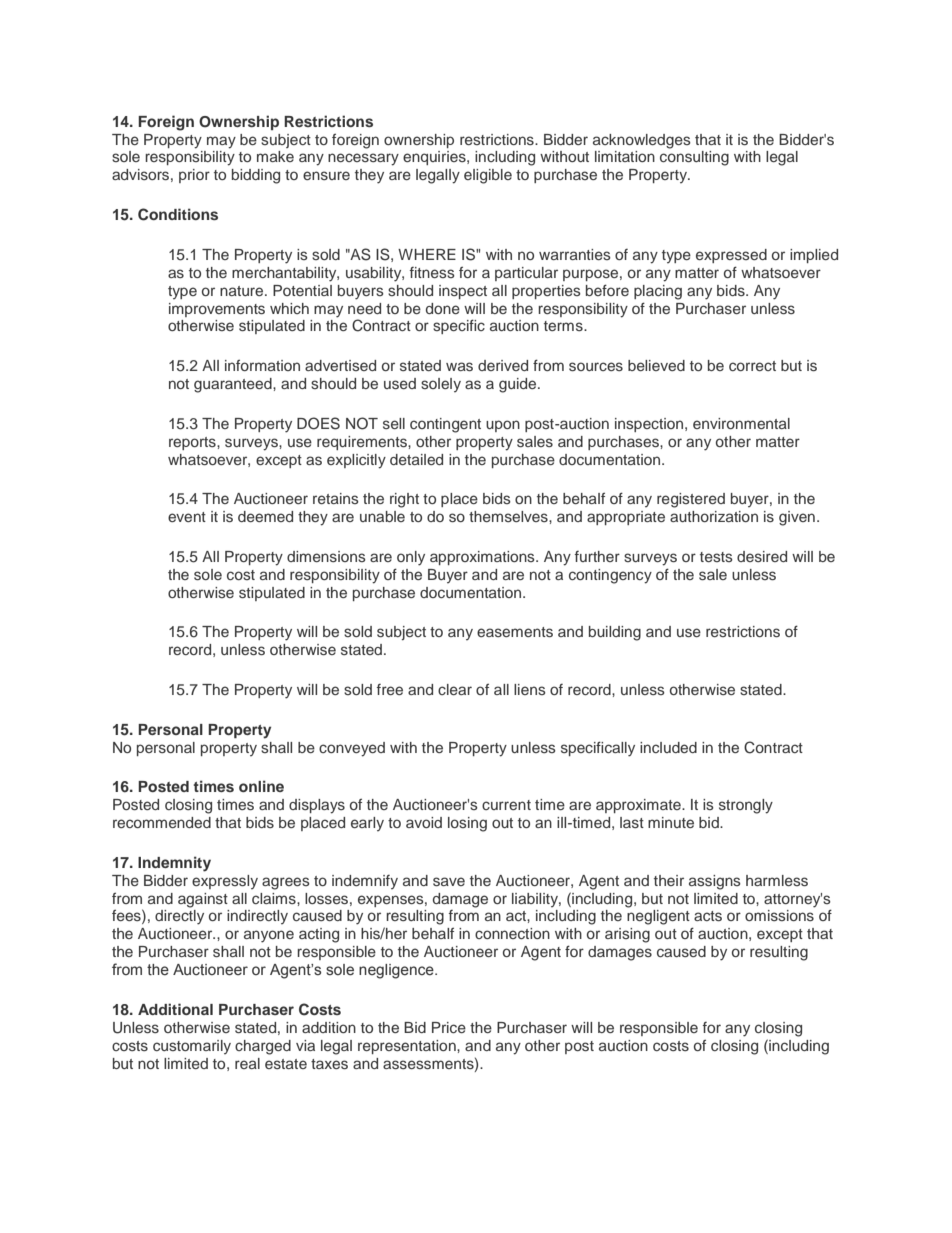 This document has width=952, height=1233. What do you see at coordinates (694, 158) in the document?
I see `consulting` at bounding box center [694, 158].
